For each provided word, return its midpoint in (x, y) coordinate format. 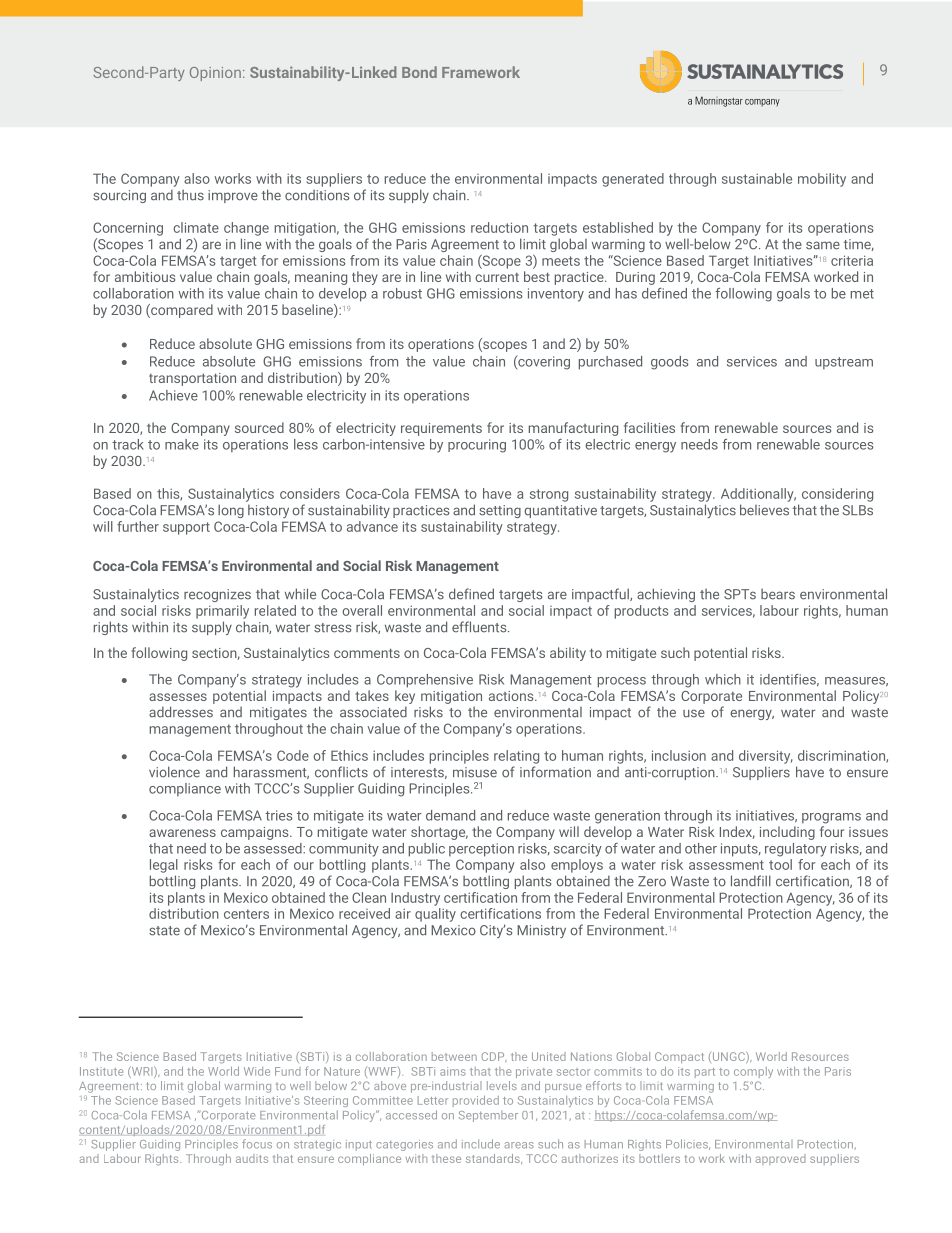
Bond (419, 72)
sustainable (757, 178)
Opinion (215, 74)
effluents (480, 627)
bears (778, 594)
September (488, 1116)
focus (257, 1144)
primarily (222, 612)
